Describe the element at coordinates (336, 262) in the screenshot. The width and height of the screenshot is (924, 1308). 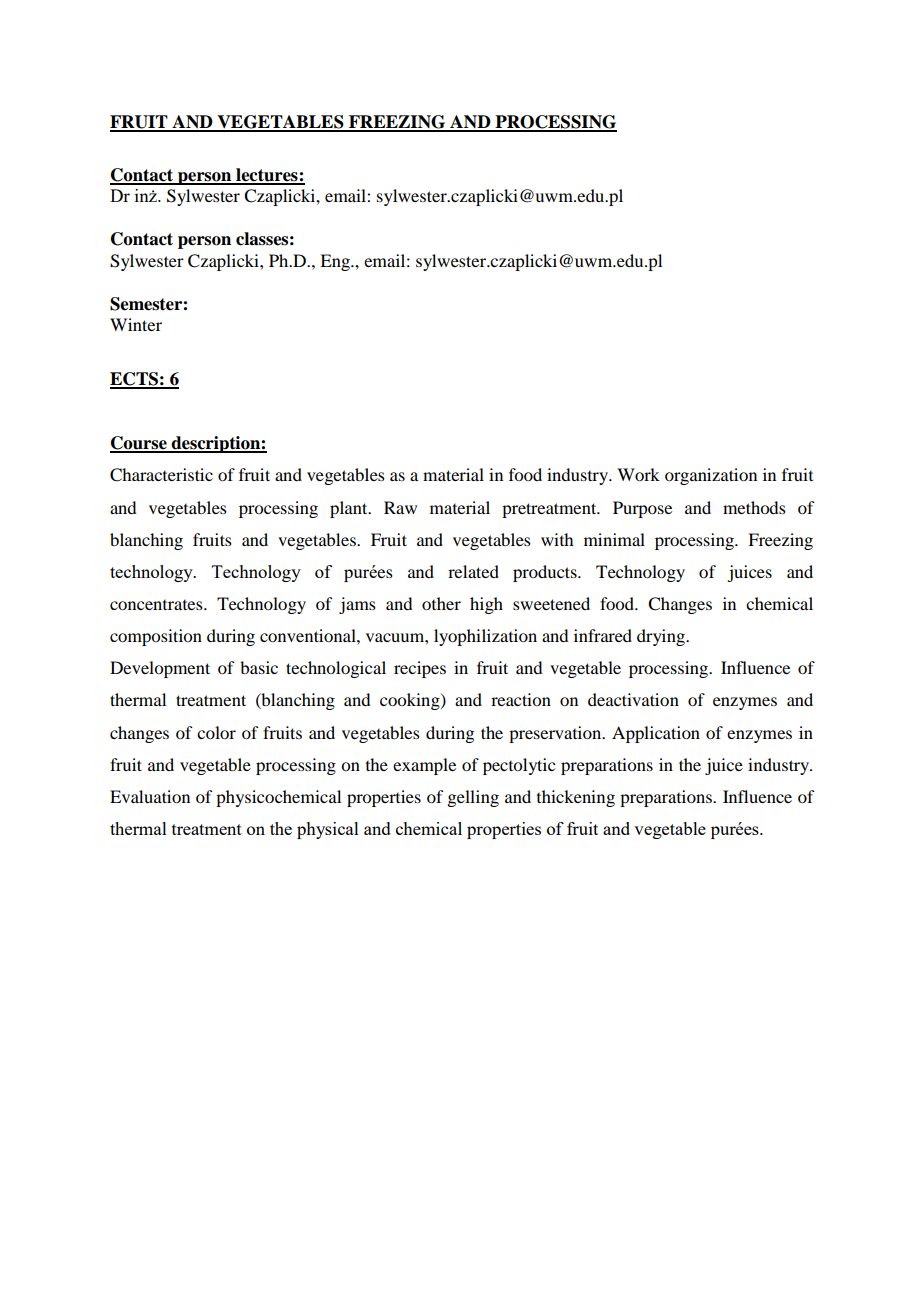
I see `Eng` at that location.
